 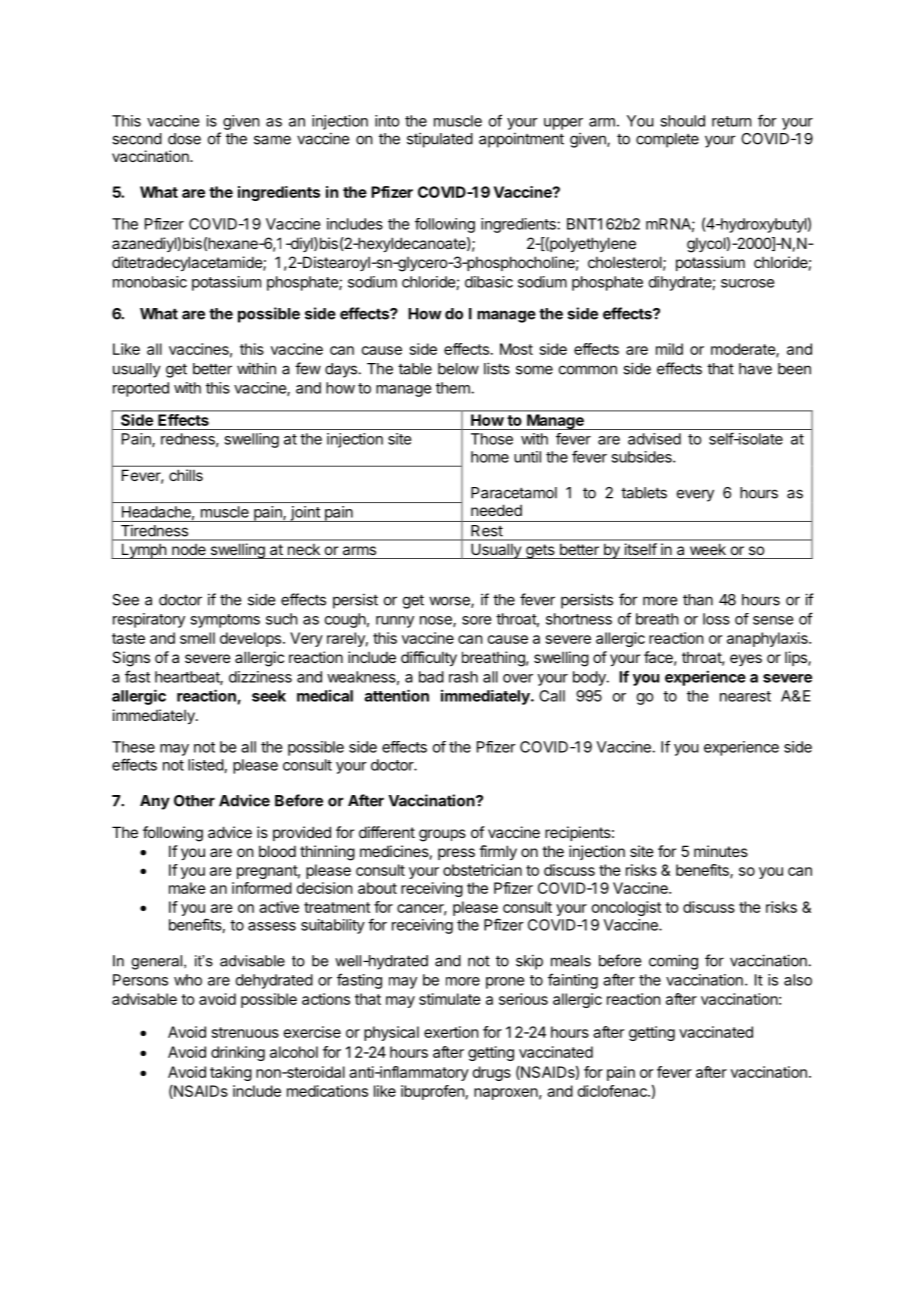 What do you see at coordinates (613, 1091) in the screenshot?
I see `diclofenac` at bounding box center [613, 1091].
